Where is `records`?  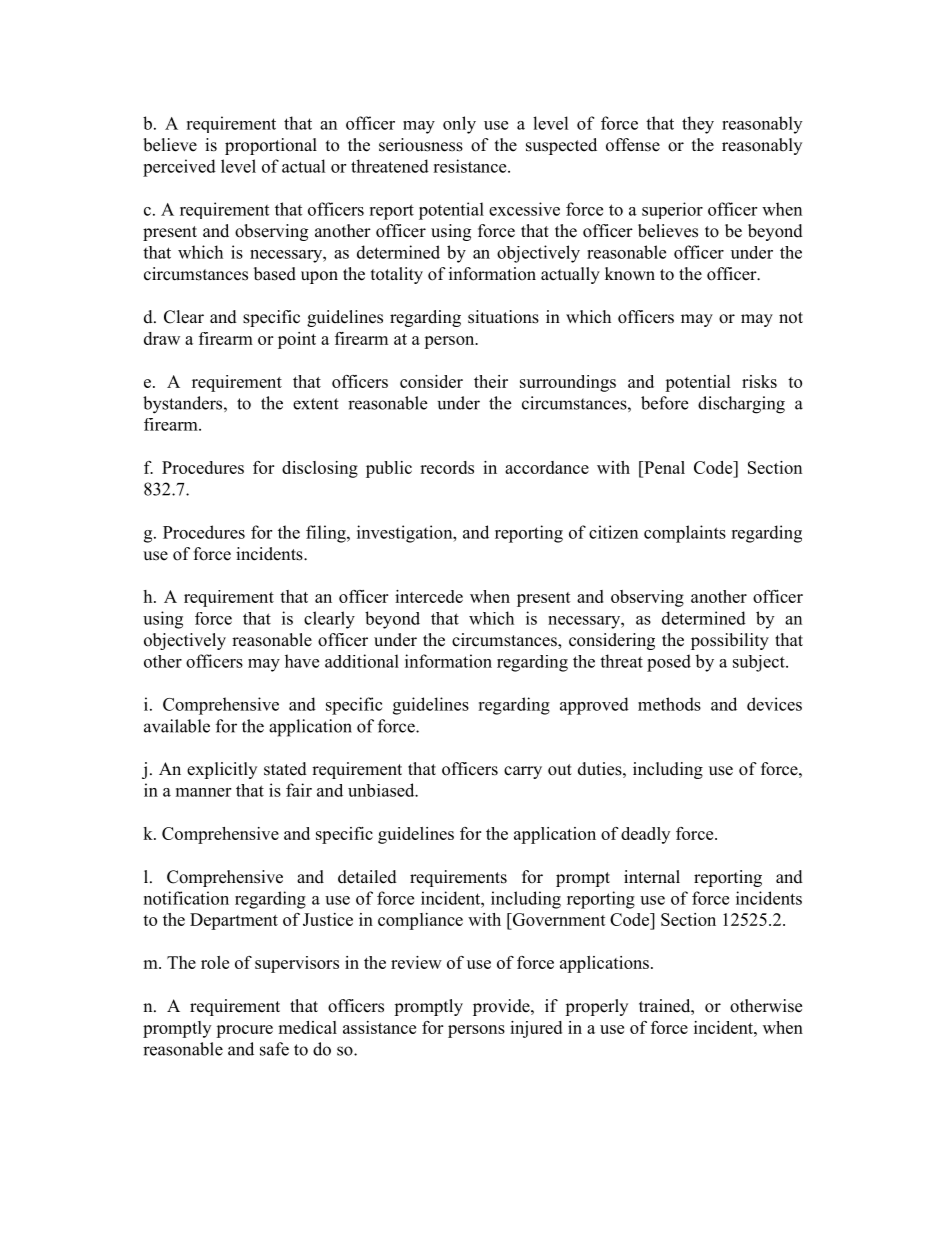 records is located at coordinates (447, 467).
